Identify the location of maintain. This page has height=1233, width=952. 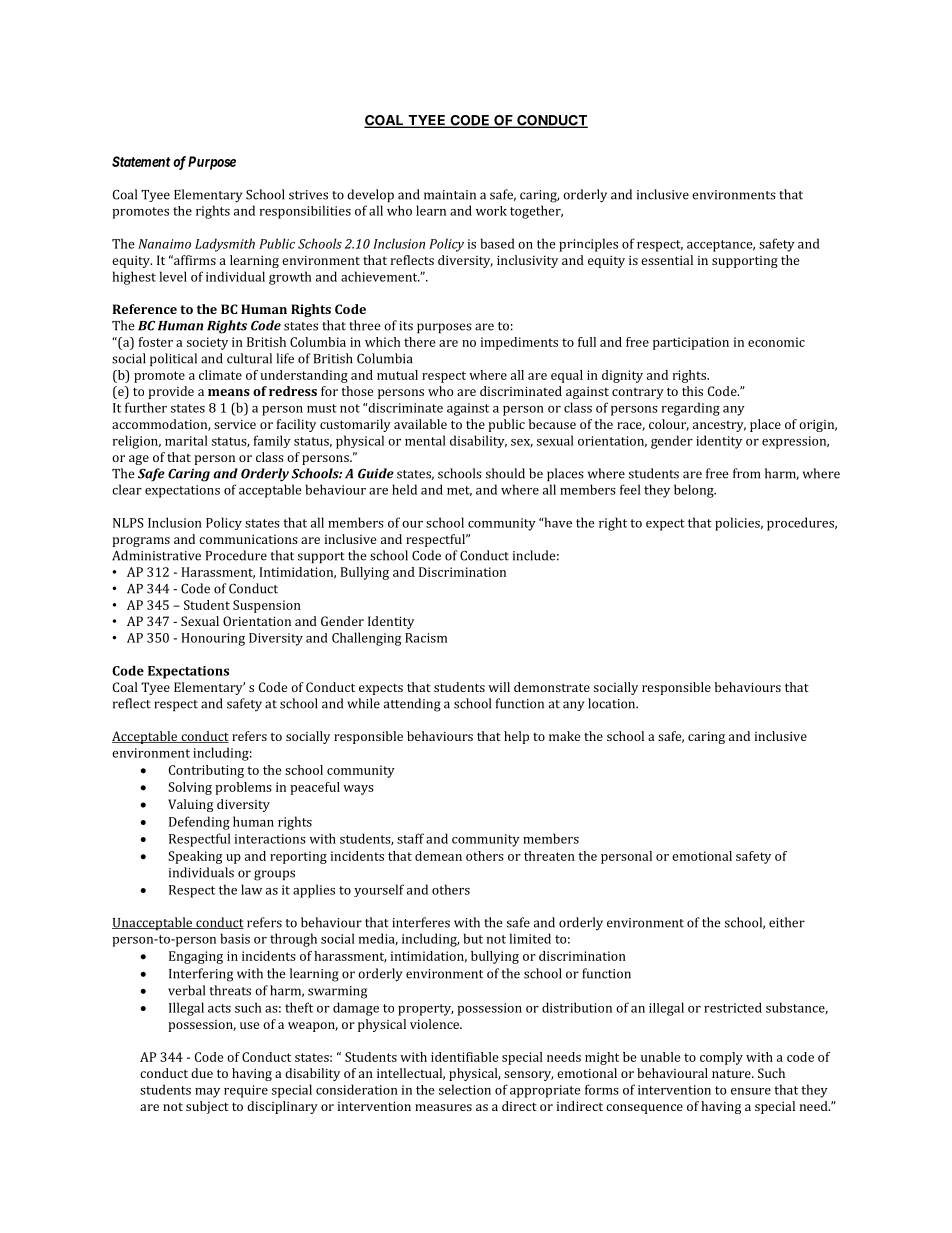
(450, 195).
